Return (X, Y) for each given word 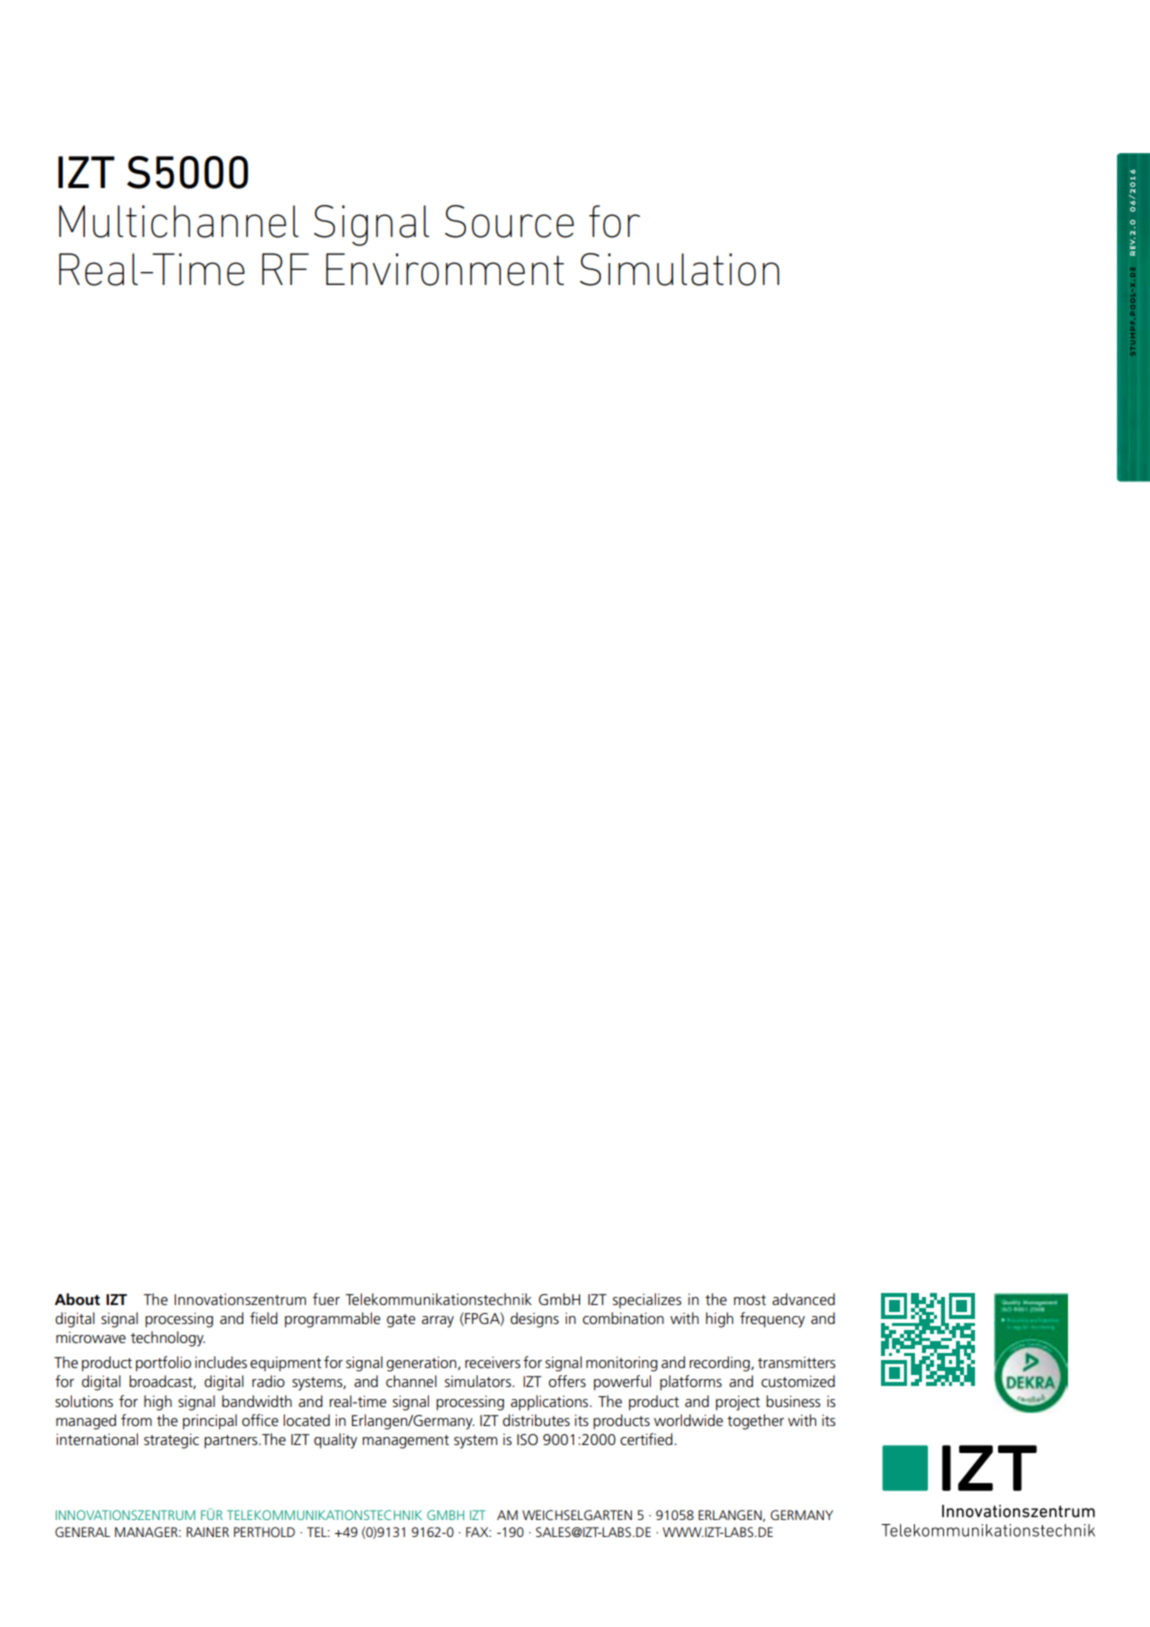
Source (509, 221)
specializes (647, 1300)
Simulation (679, 269)
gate (401, 1321)
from (136, 1420)
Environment (445, 269)
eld (268, 1318)
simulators (479, 1381)
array (438, 1322)
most (750, 1300)
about (77, 1299)
